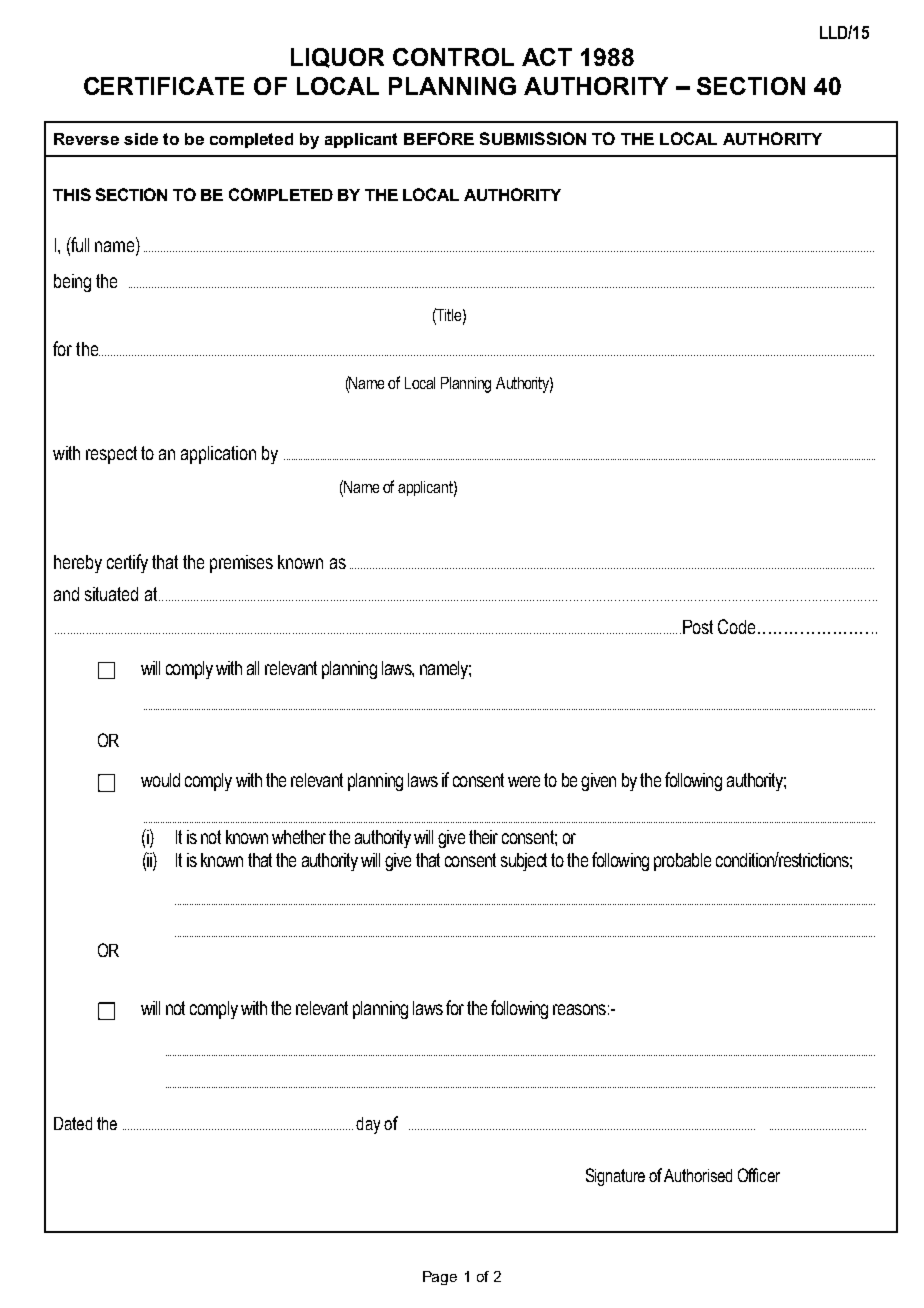 The width and height of the document is (924, 1308). What do you see at coordinates (218, 455) in the document?
I see `application` at bounding box center [218, 455].
